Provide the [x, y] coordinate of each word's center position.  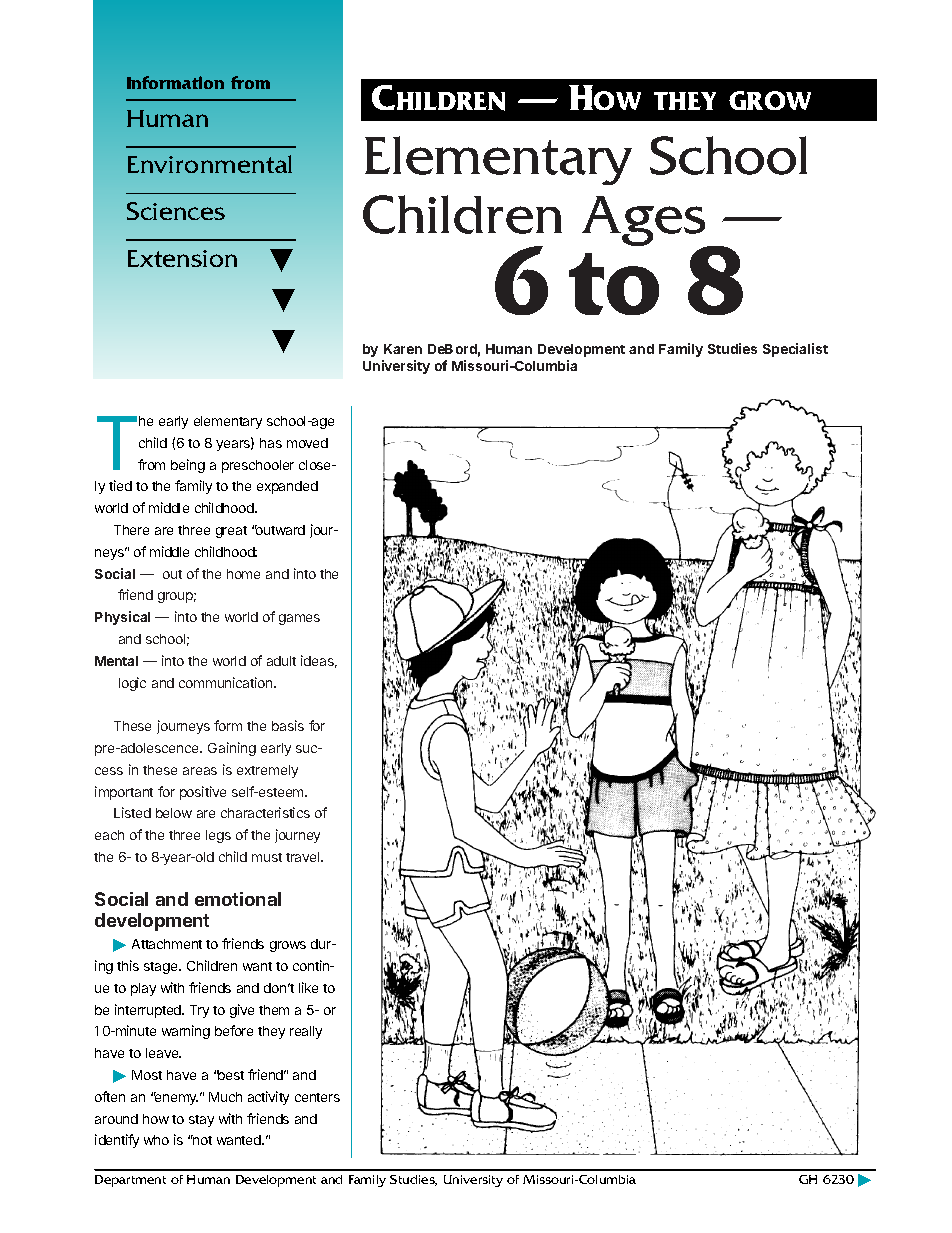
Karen [403, 349]
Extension [182, 258]
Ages [645, 222]
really [306, 1032]
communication [227, 682]
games [299, 619]
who [156, 1140]
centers [317, 1097]
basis [288, 725]
